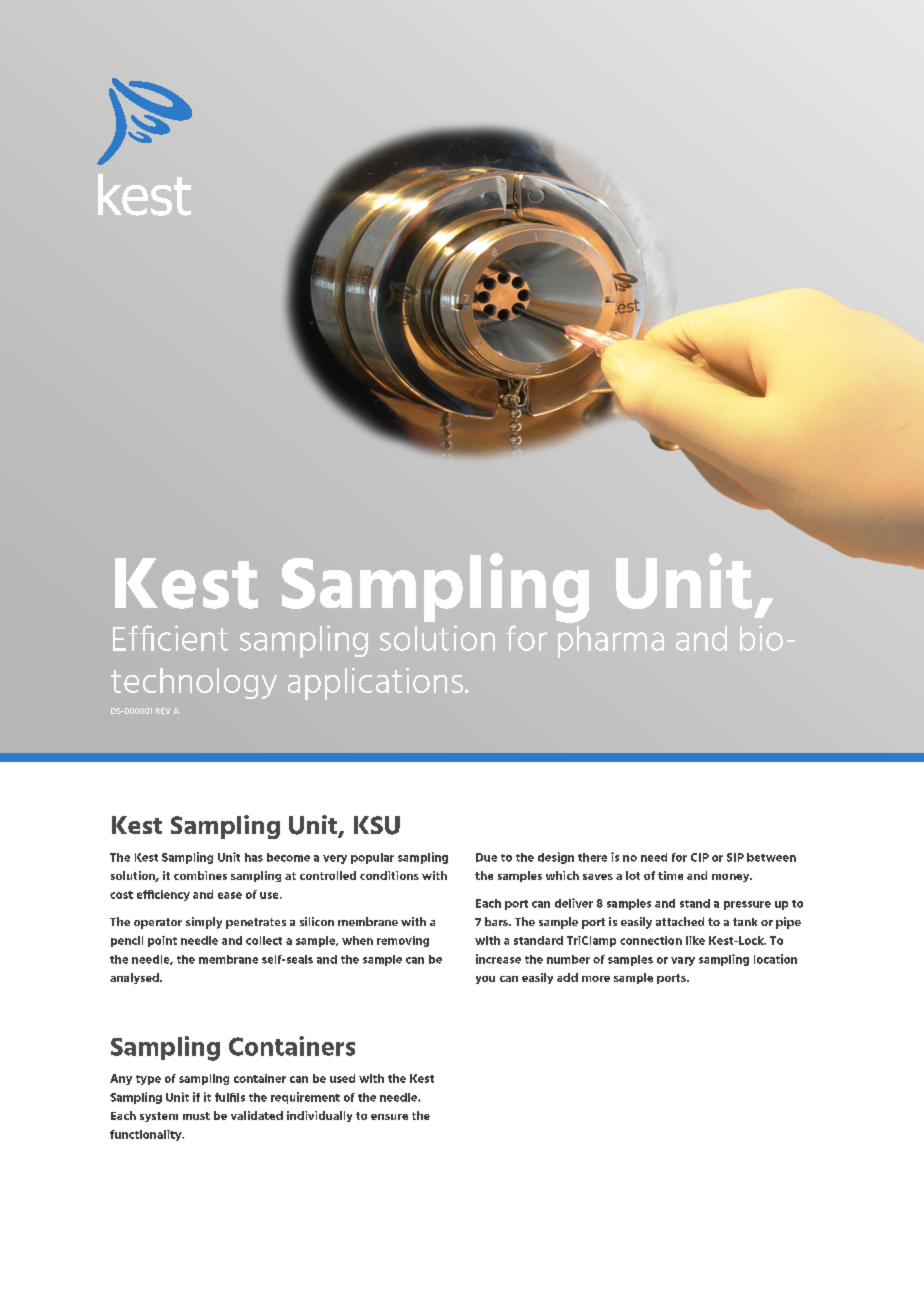 This page has height=1308, width=924. I want to click on point, so click(162, 941).
